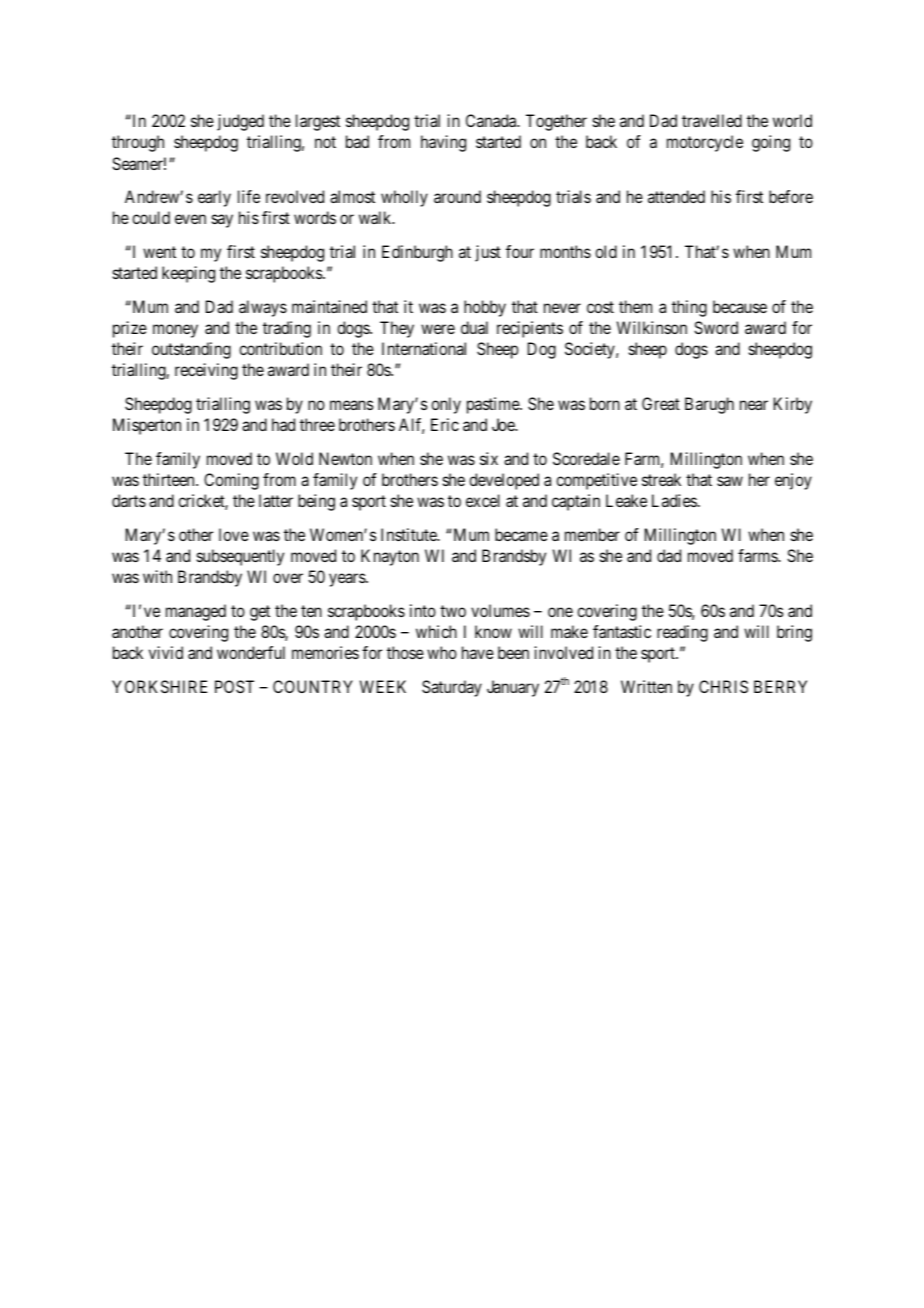 The image size is (924, 1308). What do you see at coordinates (661, 403) in the page?
I see `Great` at bounding box center [661, 403].
